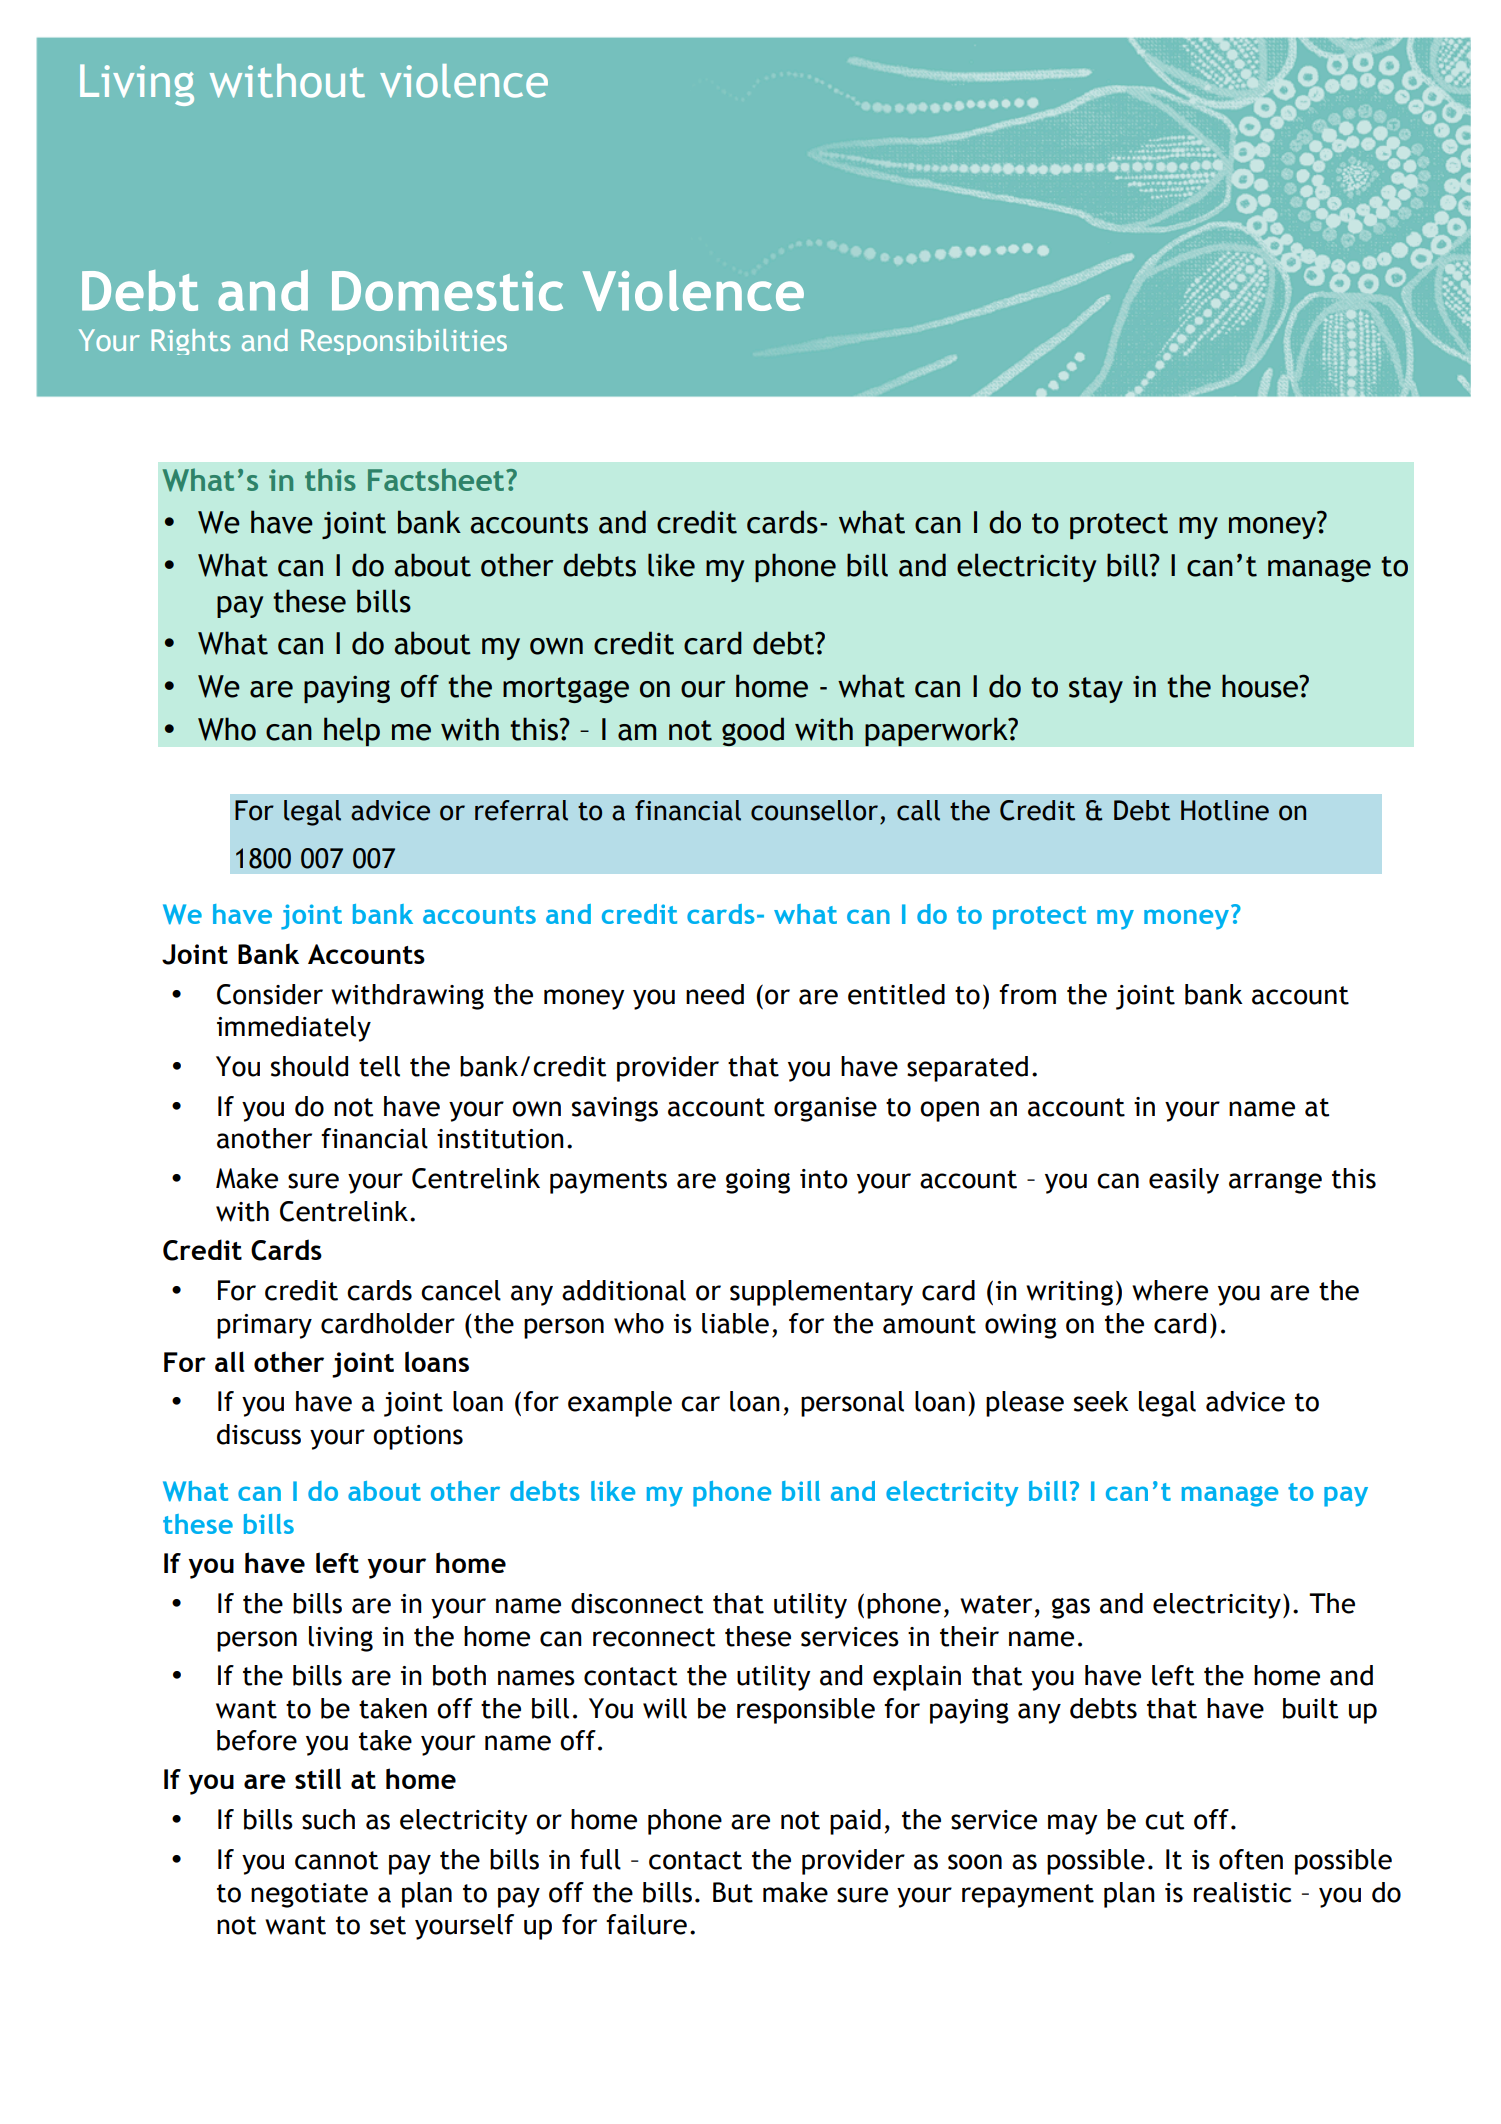  Describe the element at coordinates (753, 732) in the screenshot. I see `good` at that location.
